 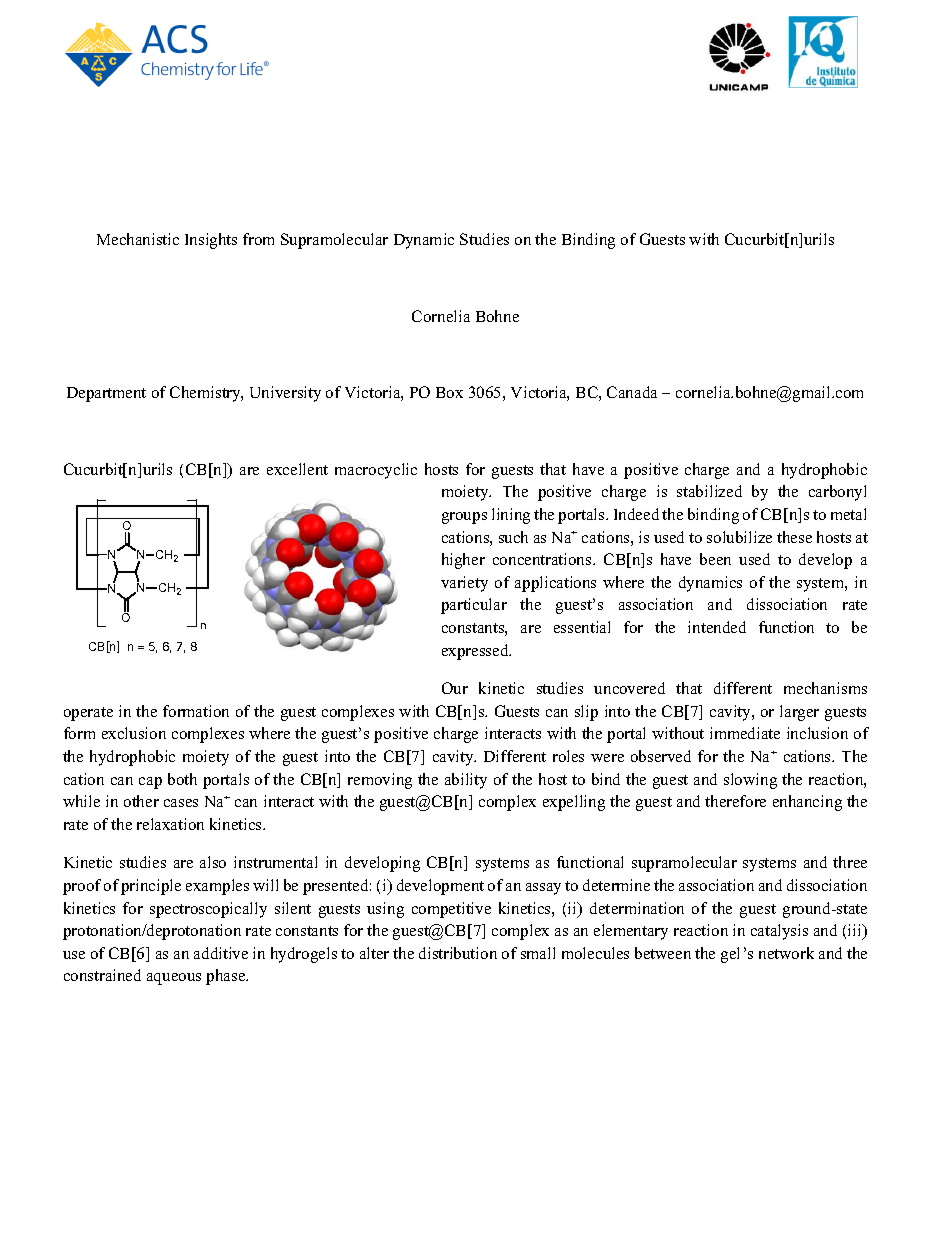 What do you see at coordinates (297, 469) in the document?
I see `excellent` at bounding box center [297, 469].
